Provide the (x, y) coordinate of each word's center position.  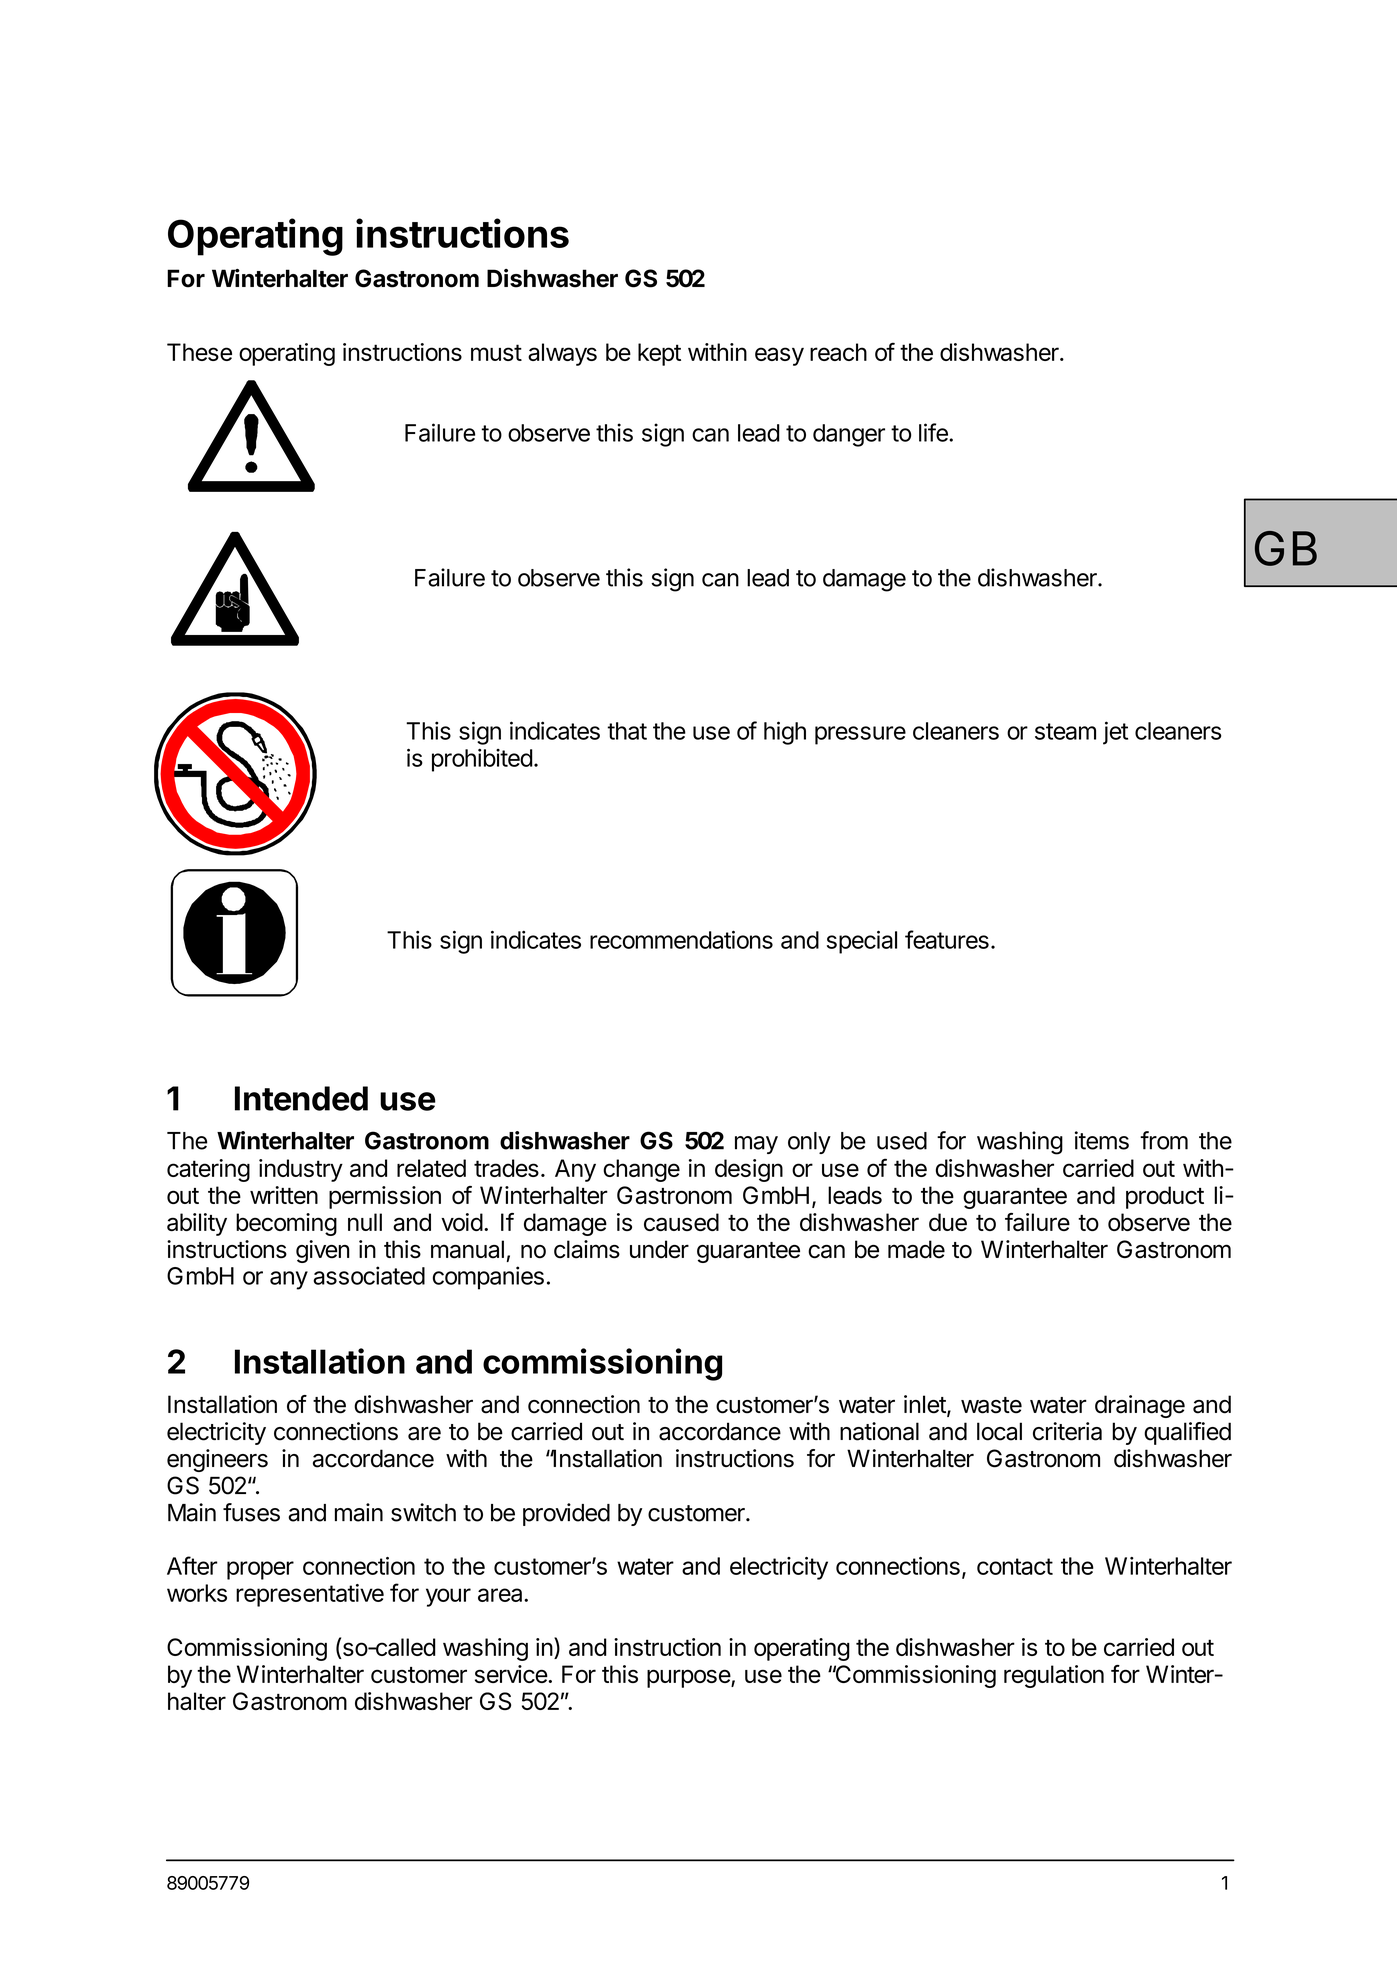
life (934, 432)
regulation (1054, 1676)
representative (310, 1595)
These (199, 352)
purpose (689, 1678)
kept (659, 354)
